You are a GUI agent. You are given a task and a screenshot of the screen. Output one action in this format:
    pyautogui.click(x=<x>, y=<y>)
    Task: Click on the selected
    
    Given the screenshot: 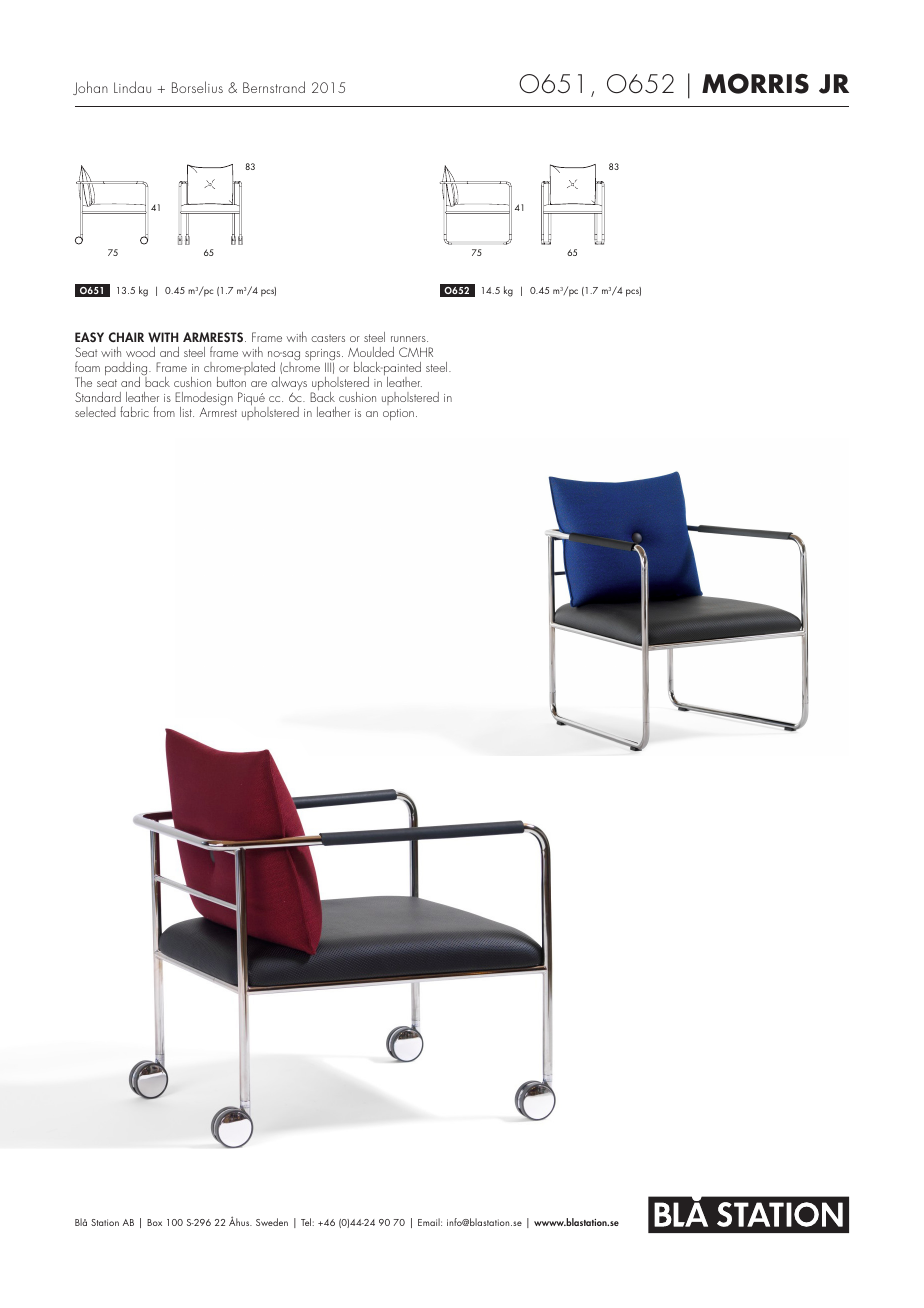 What is the action you would take?
    pyautogui.click(x=95, y=412)
